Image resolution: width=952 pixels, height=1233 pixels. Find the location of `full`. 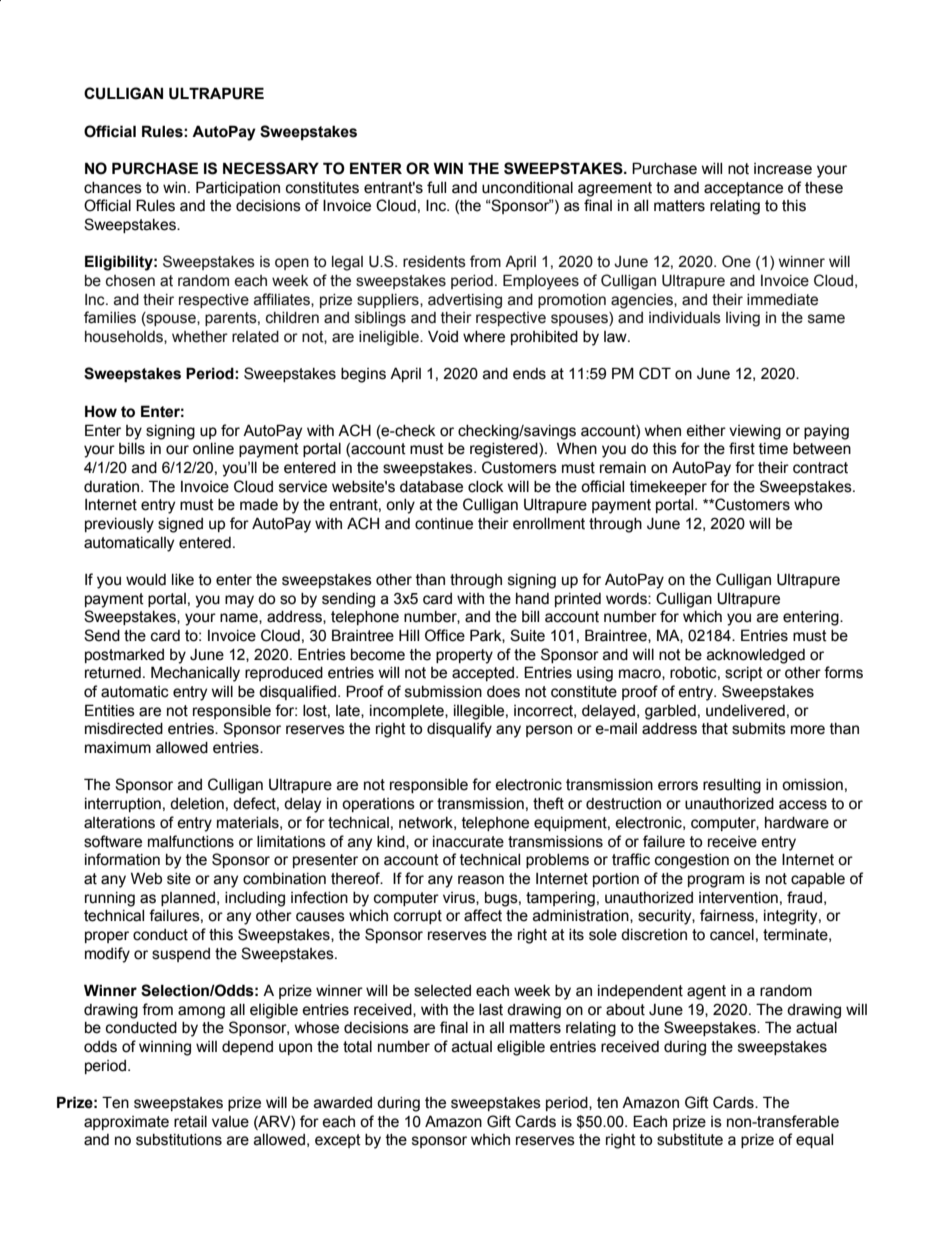

full is located at coordinates (436, 187).
